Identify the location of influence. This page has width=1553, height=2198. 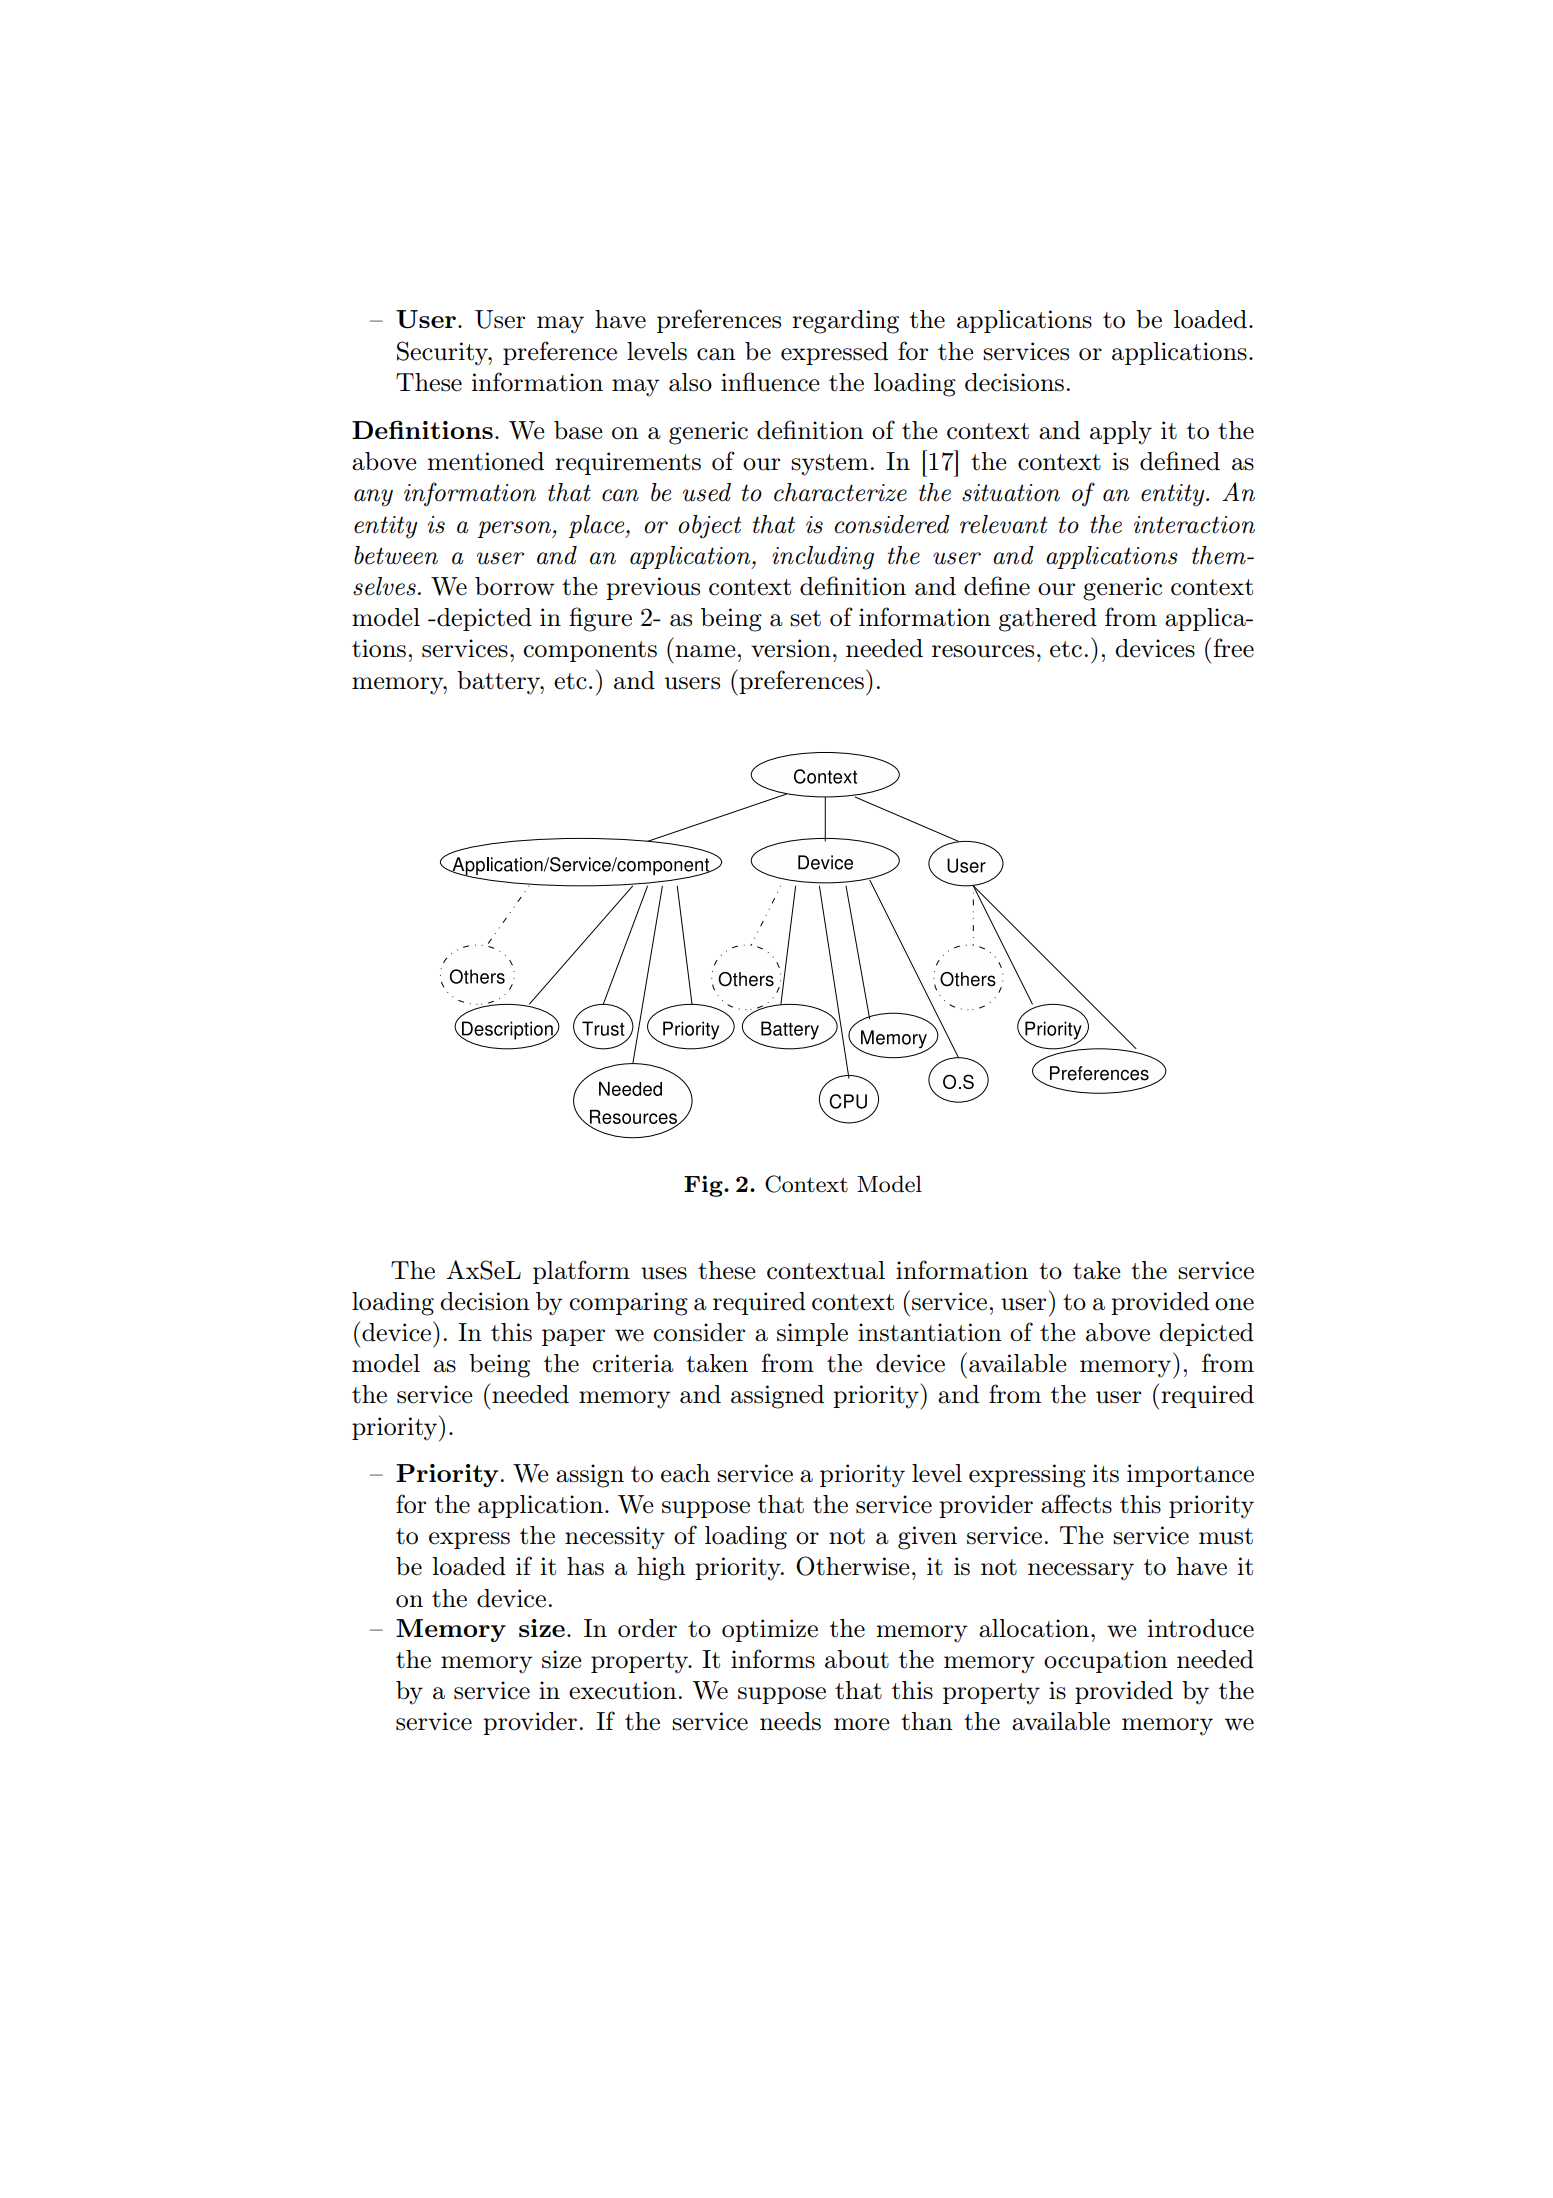
(770, 382).
